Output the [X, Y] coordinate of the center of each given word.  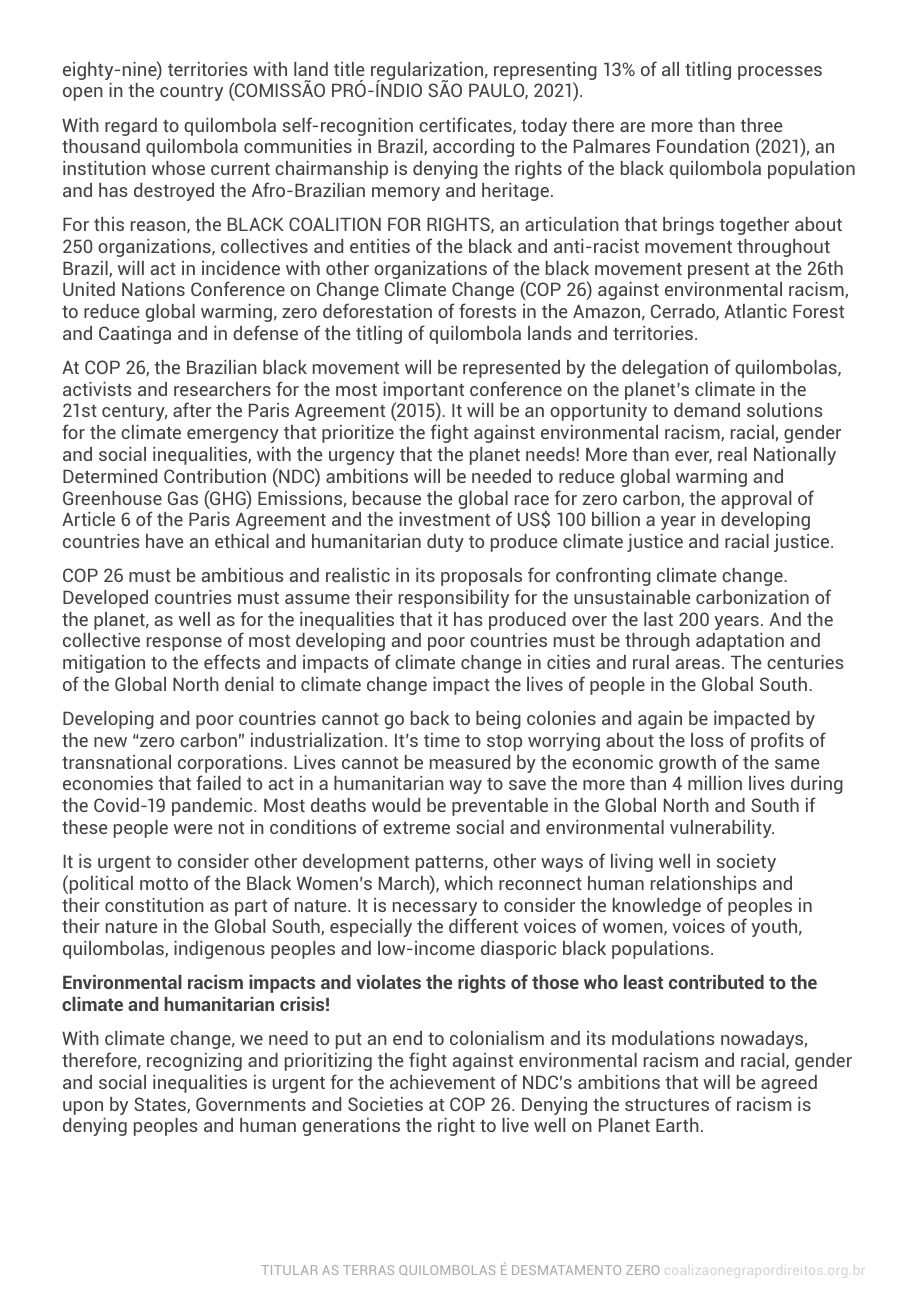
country [191, 93]
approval [756, 500]
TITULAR [289, 1270]
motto [164, 884]
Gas [183, 498]
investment [444, 519]
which [468, 883]
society [746, 863]
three [761, 125]
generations [351, 1127]
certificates [466, 126]
